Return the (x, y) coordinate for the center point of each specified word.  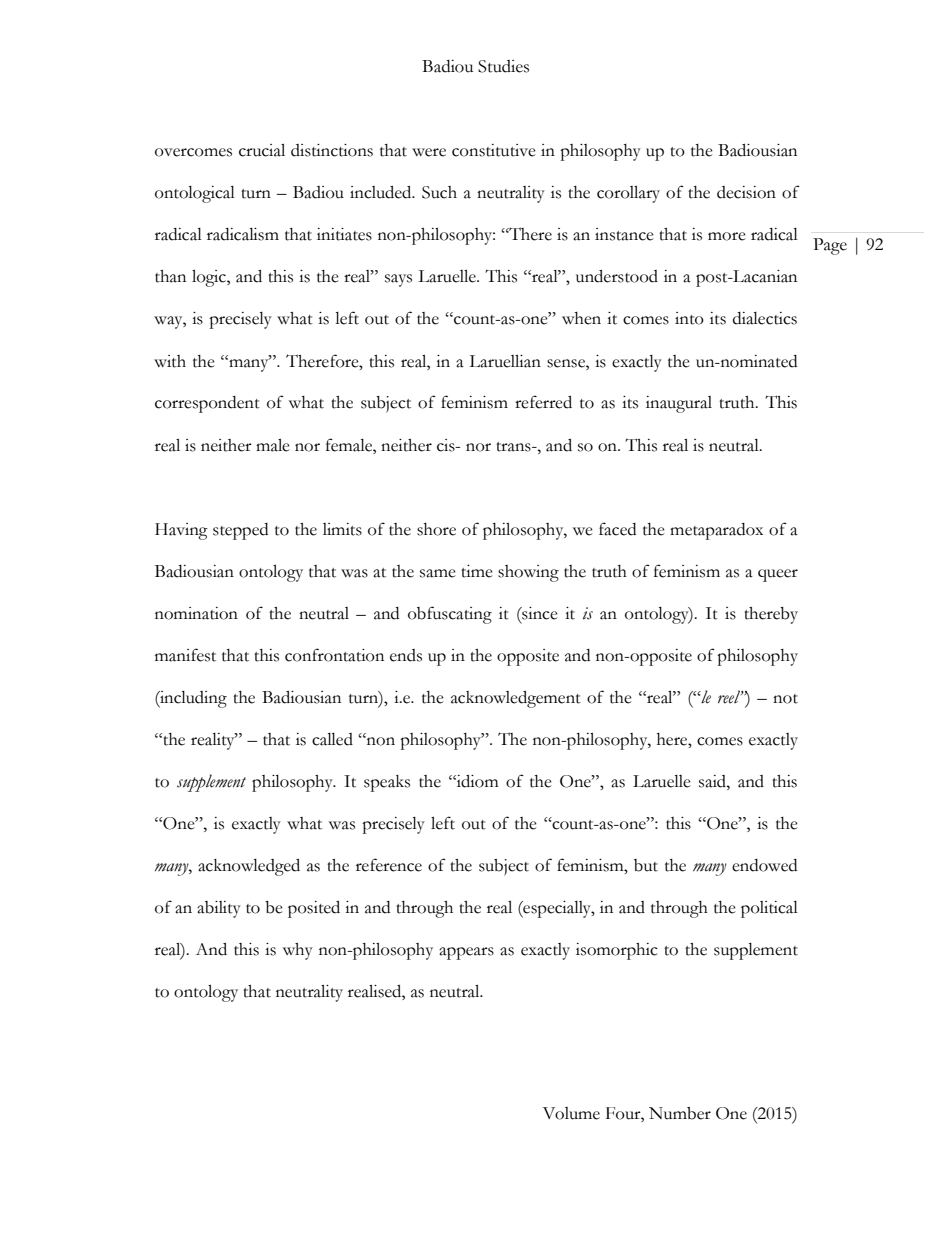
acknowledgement (516, 699)
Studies (503, 66)
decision (746, 192)
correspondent (207, 404)
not (785, 699)
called (332, 739)
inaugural (679, 404)
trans (514, 447)
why (298, 951)
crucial (262, 150)
